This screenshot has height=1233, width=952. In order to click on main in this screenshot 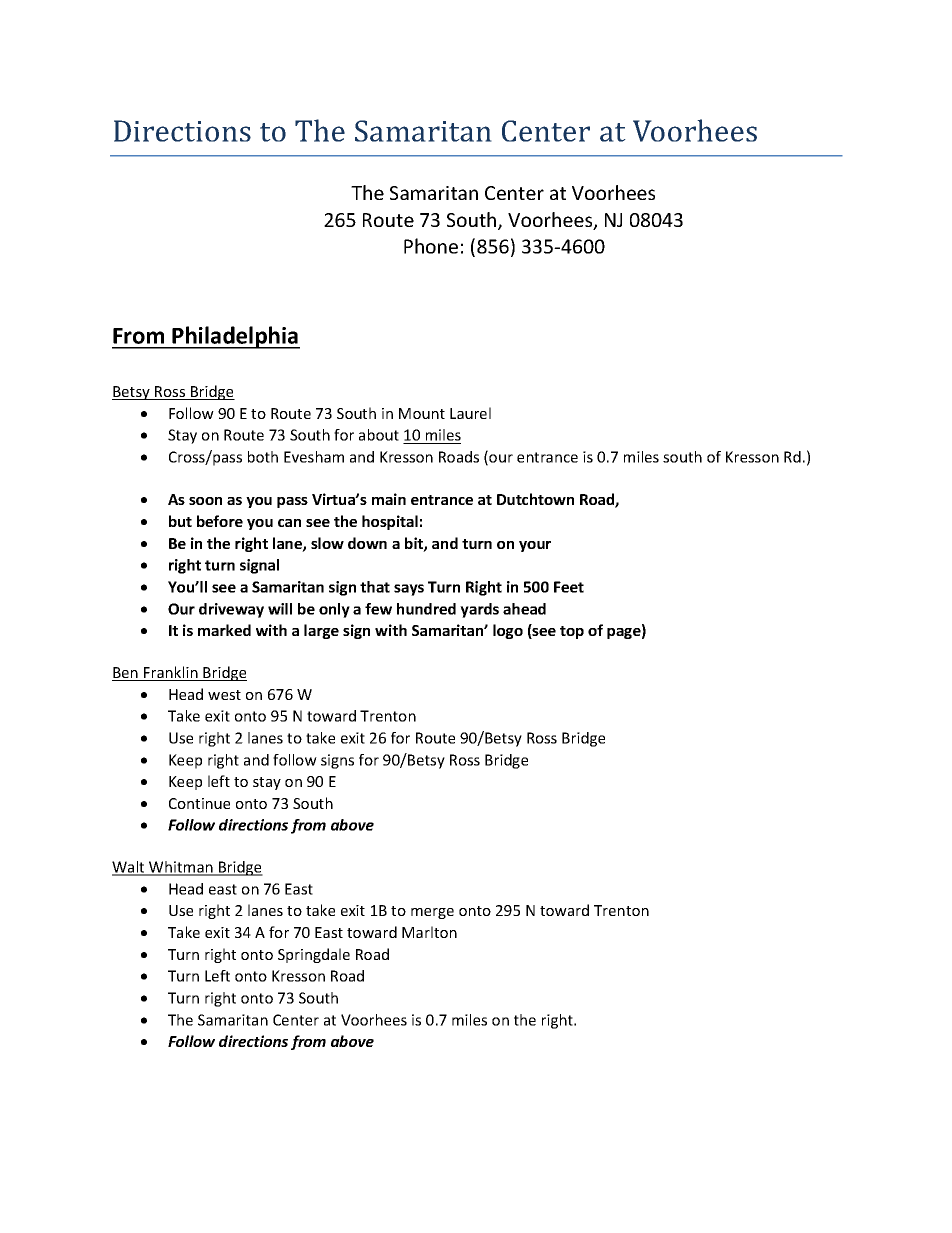, I will do `click(389, 499)`.
